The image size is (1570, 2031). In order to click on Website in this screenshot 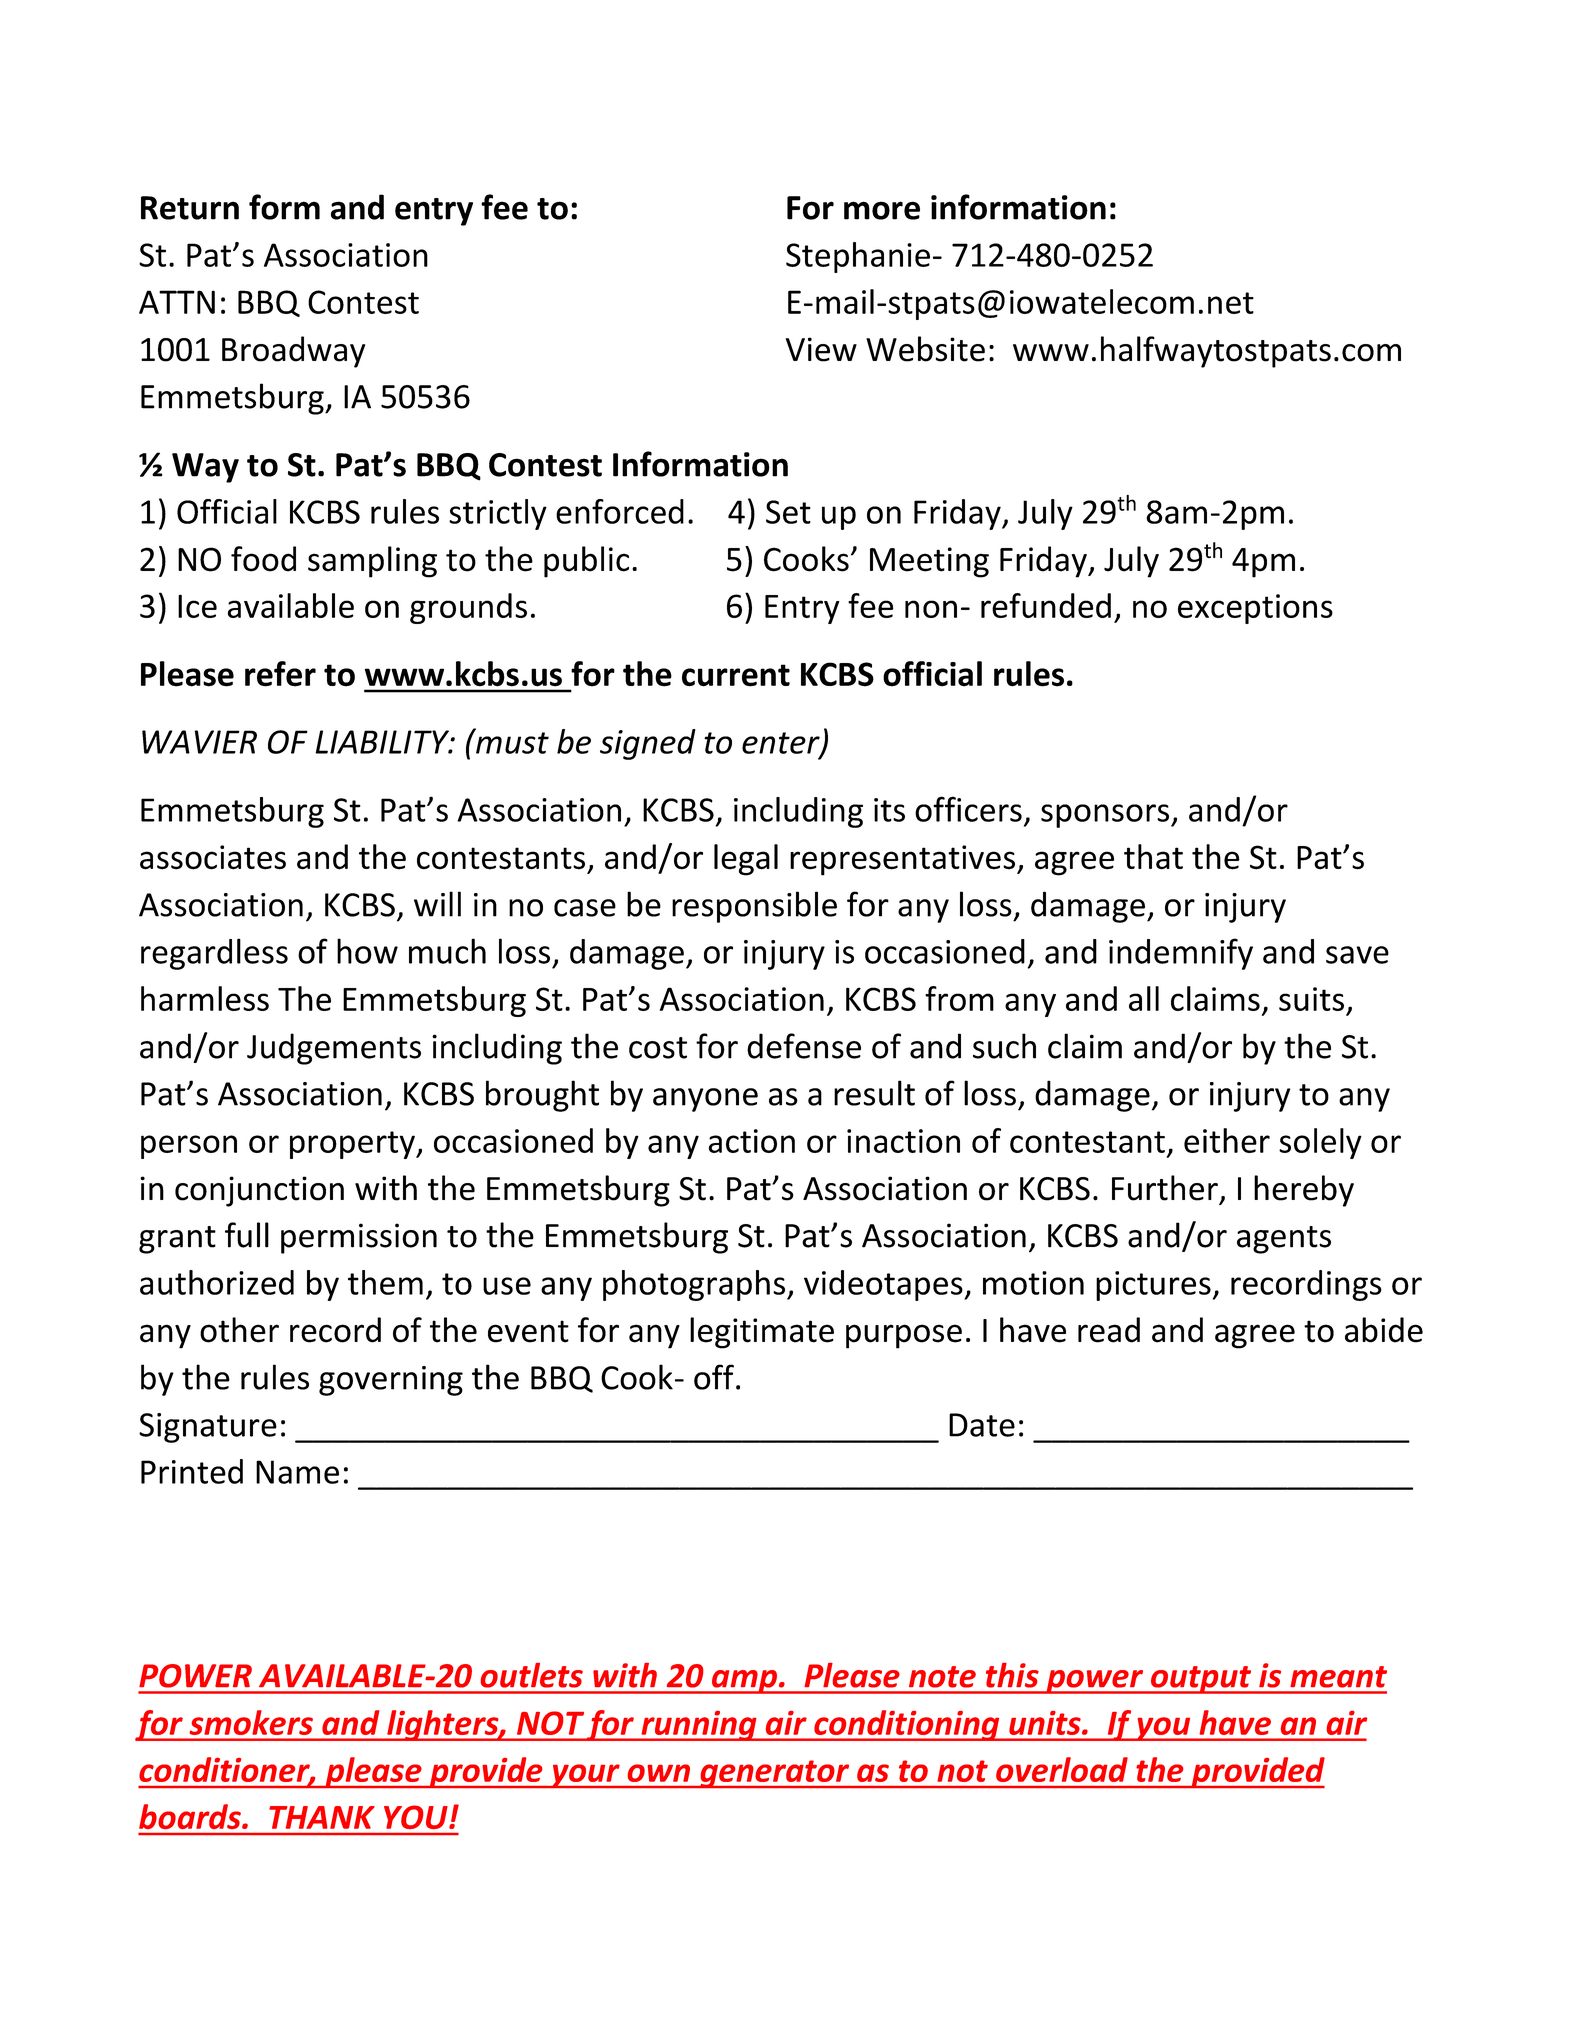, I will do `click(925, 349)`.
